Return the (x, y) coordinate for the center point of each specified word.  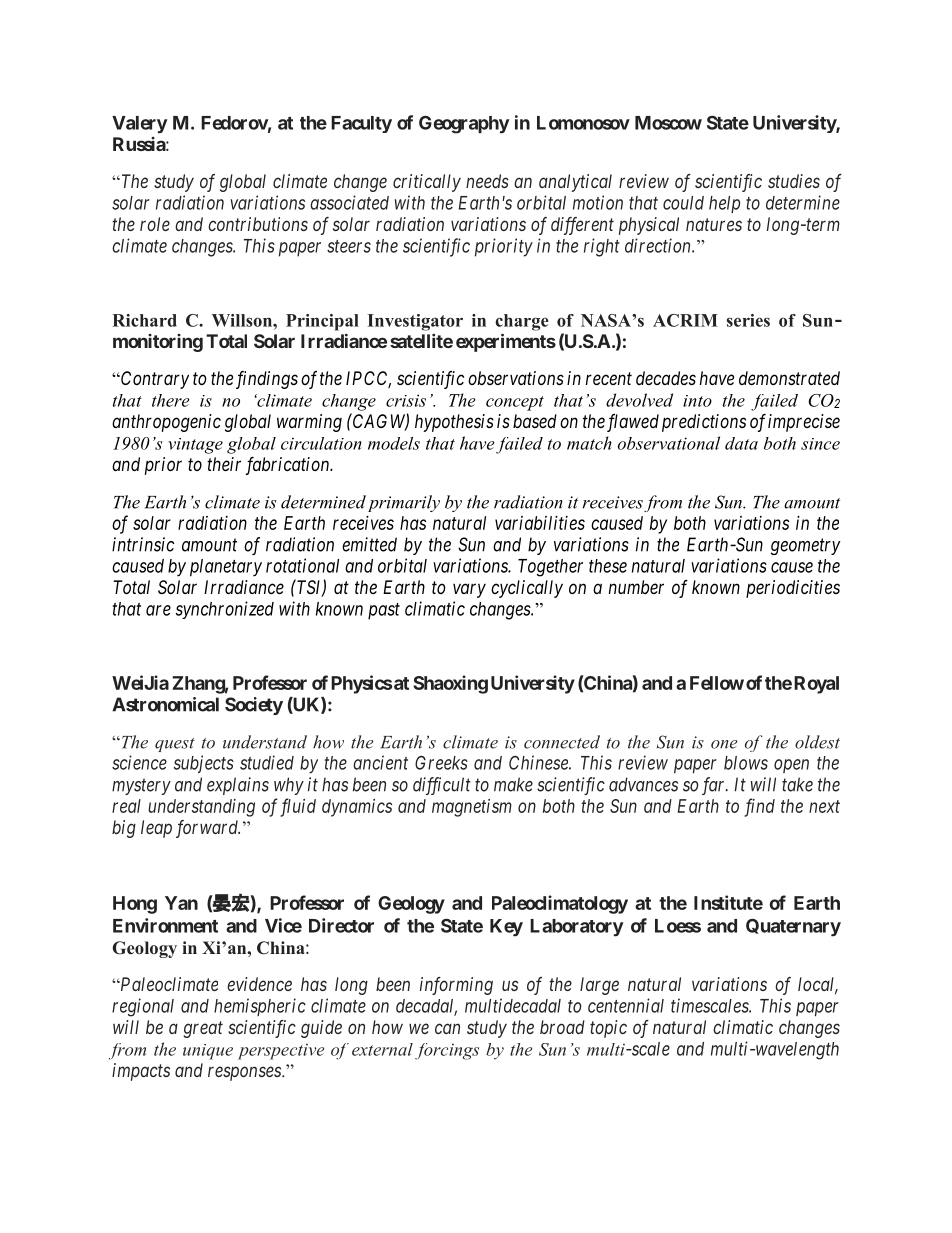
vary (469, 590)
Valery (140, 124)
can (447, 1028)
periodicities (793, 589)
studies (794, 181)
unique (208, 1052)
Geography (464, 124)
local (818, 985)
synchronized (224, 610)
